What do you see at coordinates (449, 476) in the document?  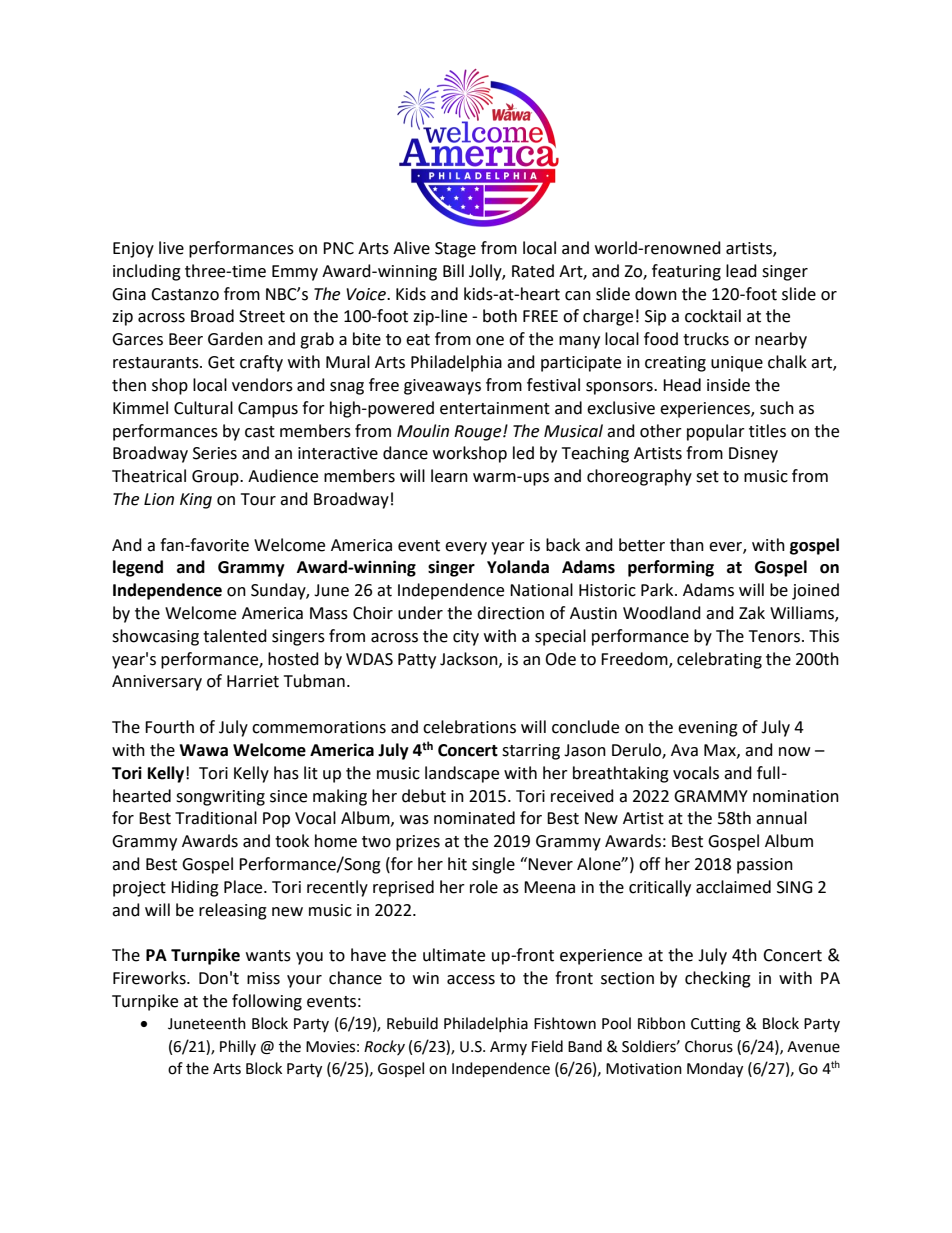 I see `learn` at bounding box center [449, 476].
